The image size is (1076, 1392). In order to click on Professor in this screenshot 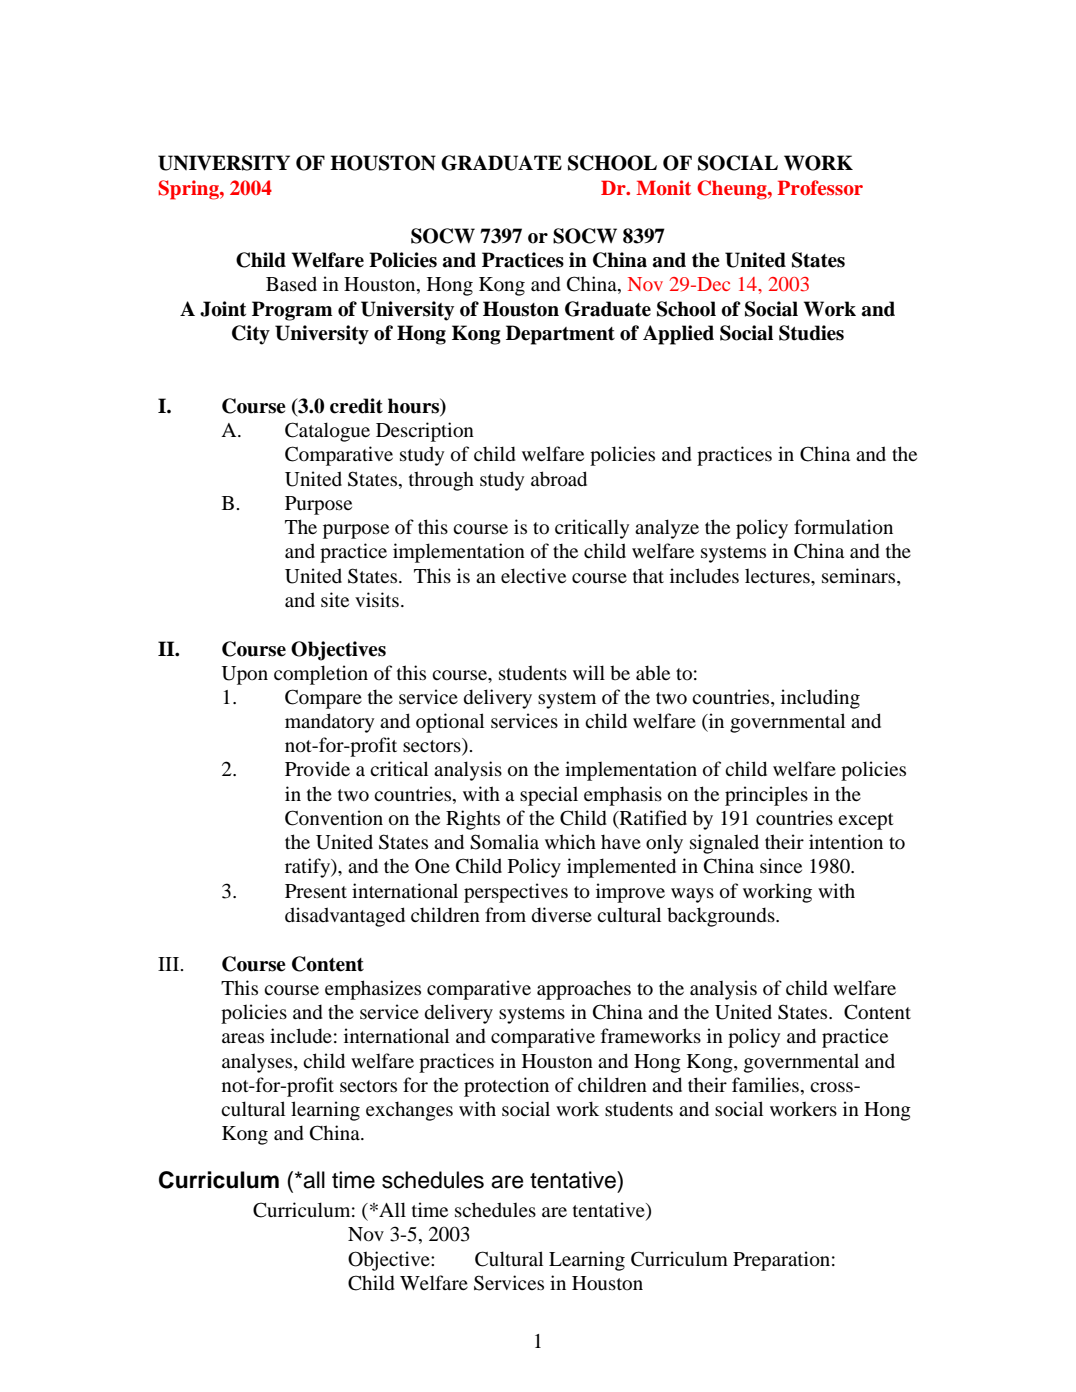, I will do `click(820, 188)`.
